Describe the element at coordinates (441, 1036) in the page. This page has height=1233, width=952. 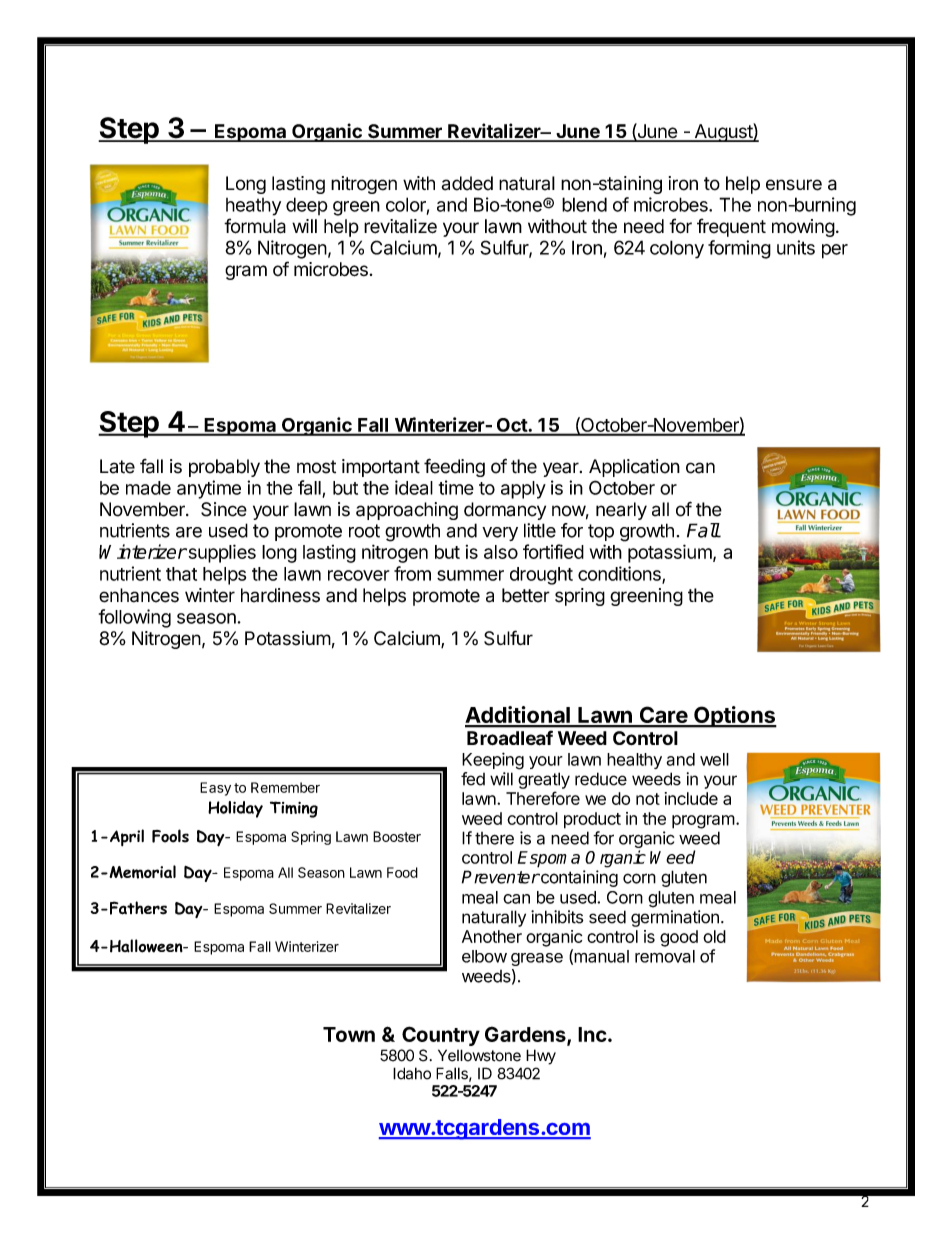
I see `Country` at that location.
